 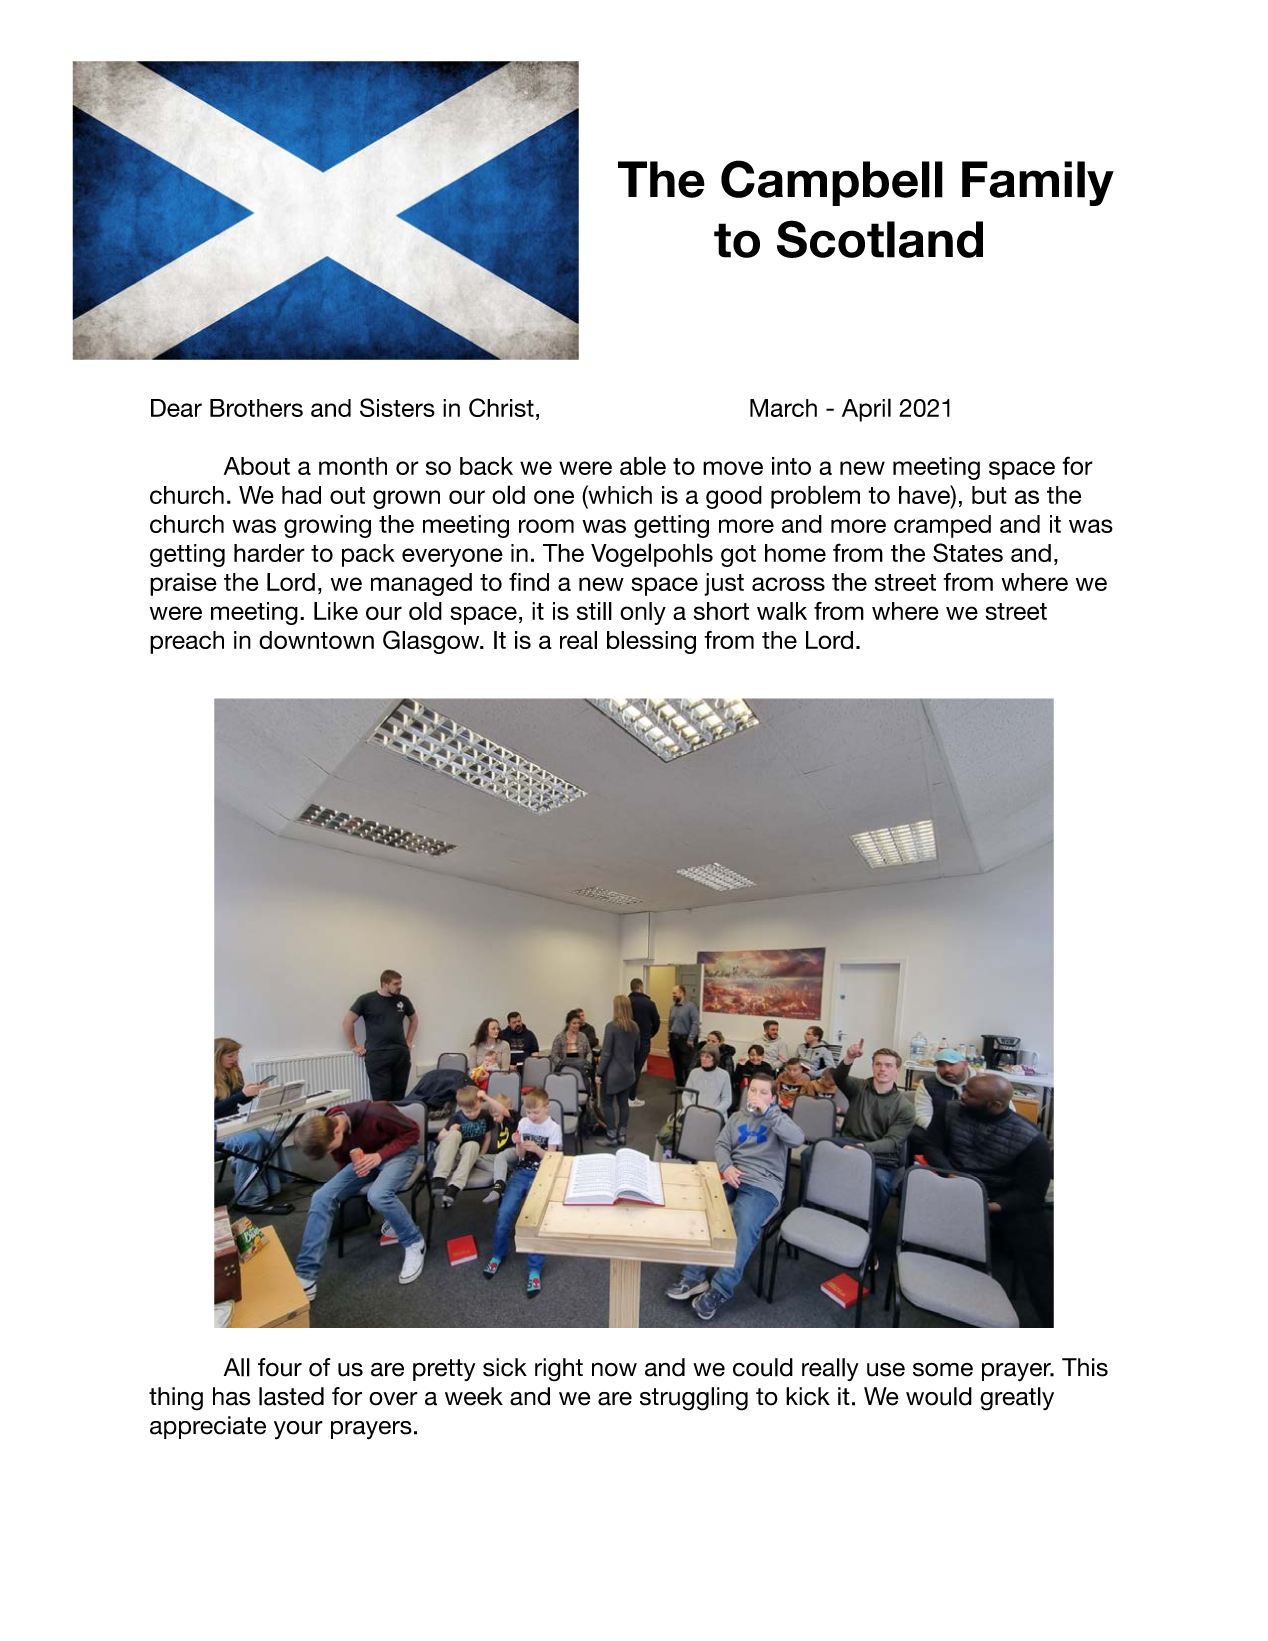 What do you see at coordinates (989, 495) in the screenshot?
I see `but` at bounding box center [989, 495].
